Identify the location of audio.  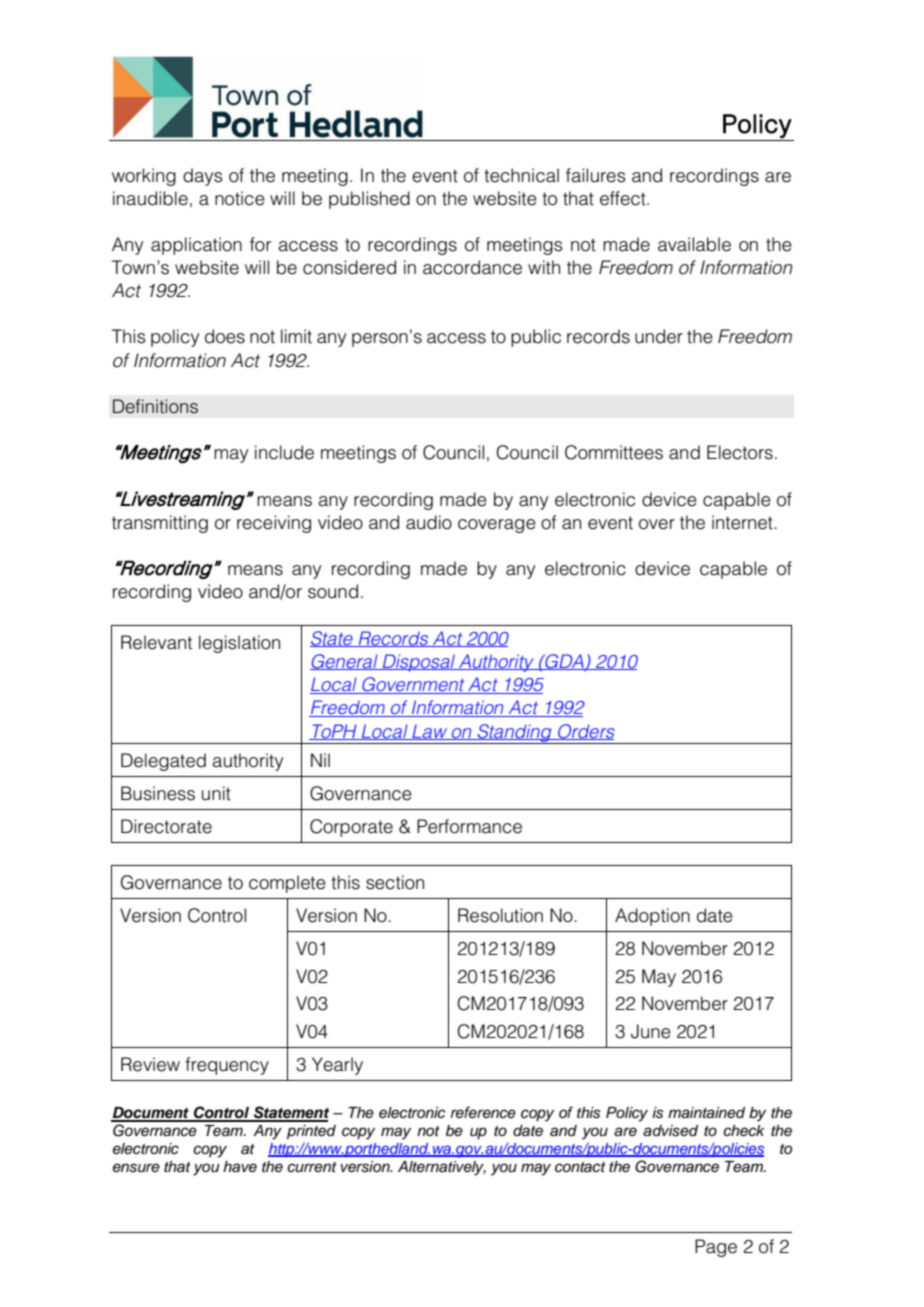
(429, 522).
